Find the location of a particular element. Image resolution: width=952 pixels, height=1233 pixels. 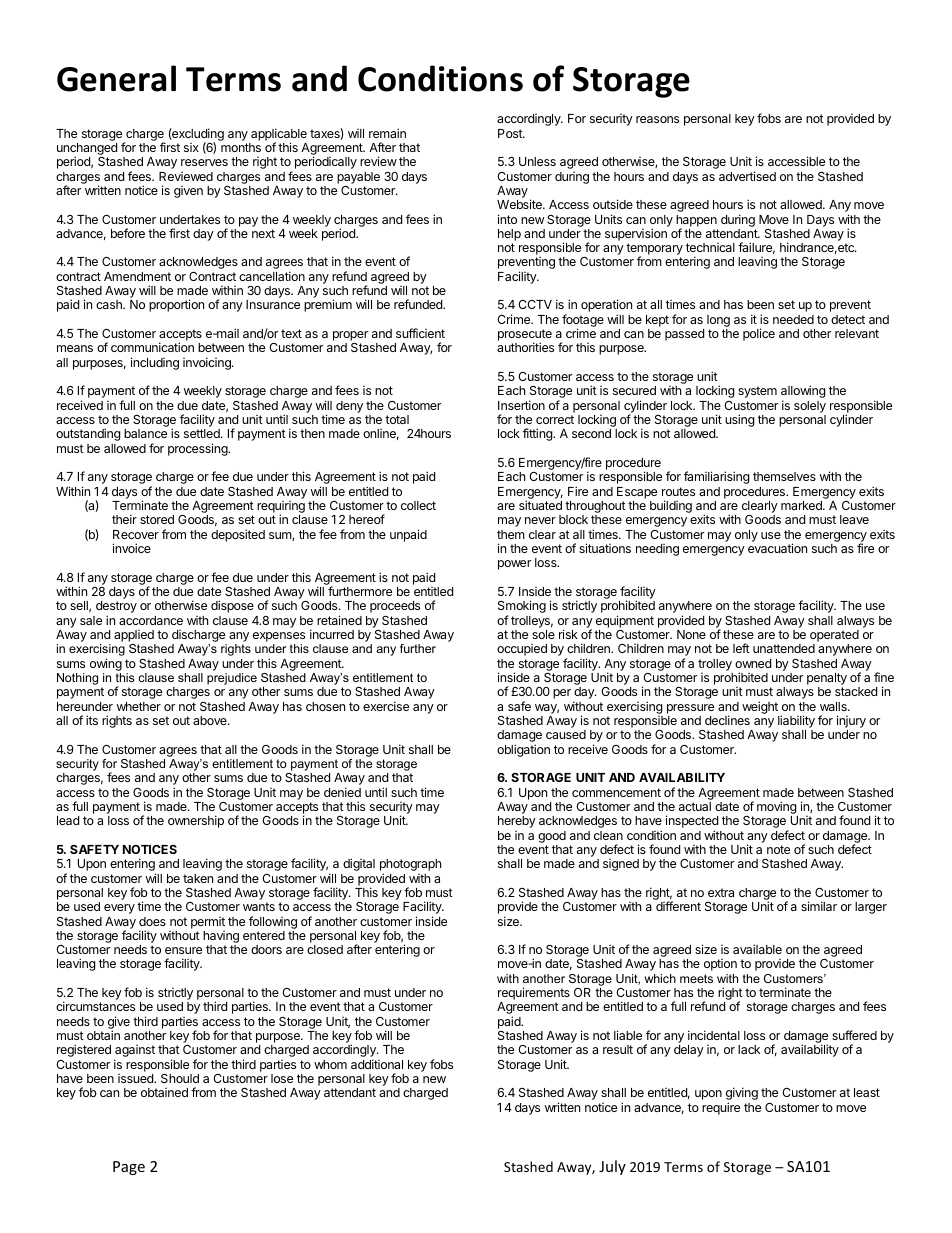

unattended is located at coordinates (784, 648).
